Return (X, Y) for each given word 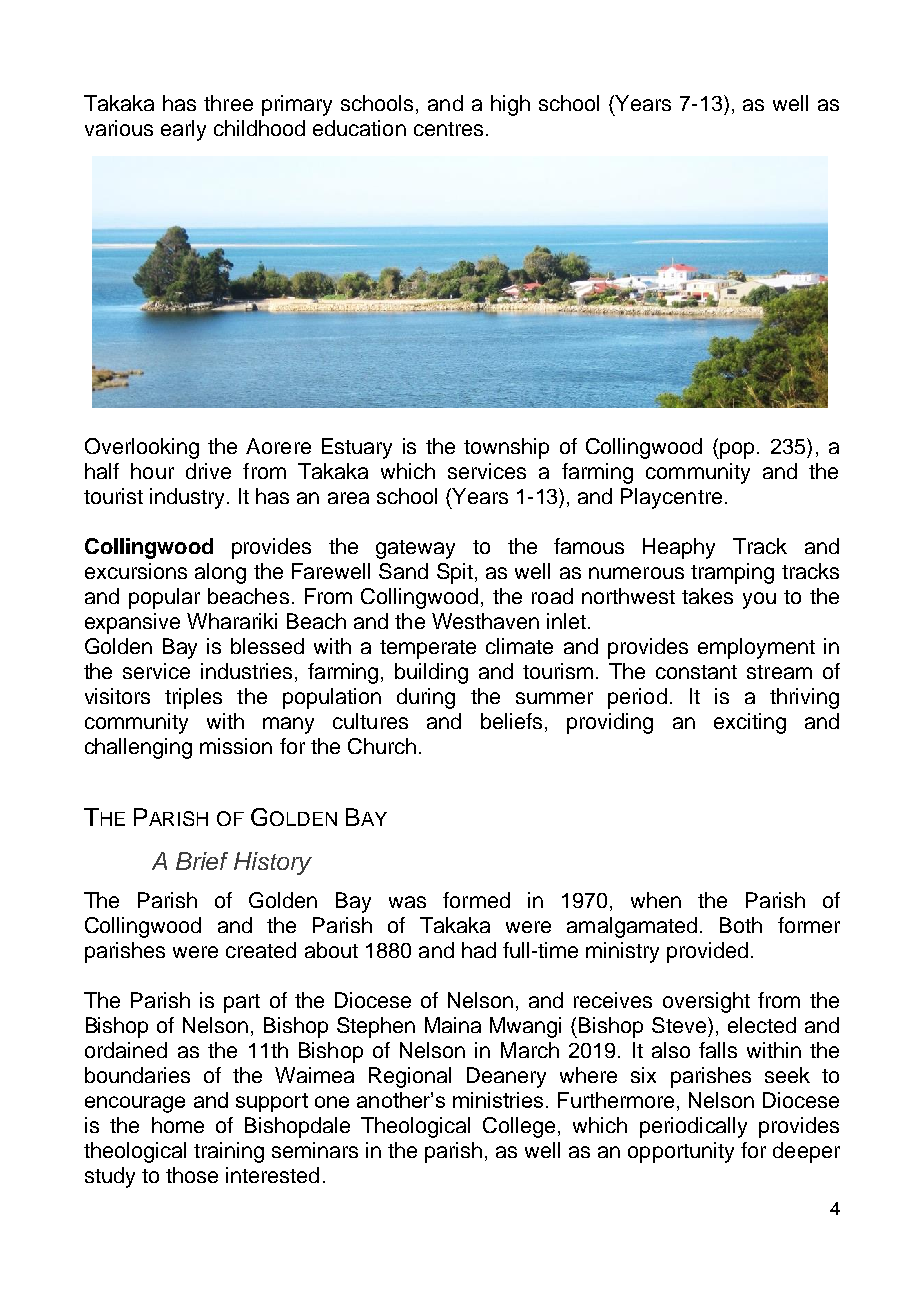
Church (382, 746)
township (506, 448)
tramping (732, 573)
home (178, 1125)
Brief (202, 861)
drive (208, 471)
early (183, 130)
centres (448, 129)
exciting (750, 723)
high (510, 105)
